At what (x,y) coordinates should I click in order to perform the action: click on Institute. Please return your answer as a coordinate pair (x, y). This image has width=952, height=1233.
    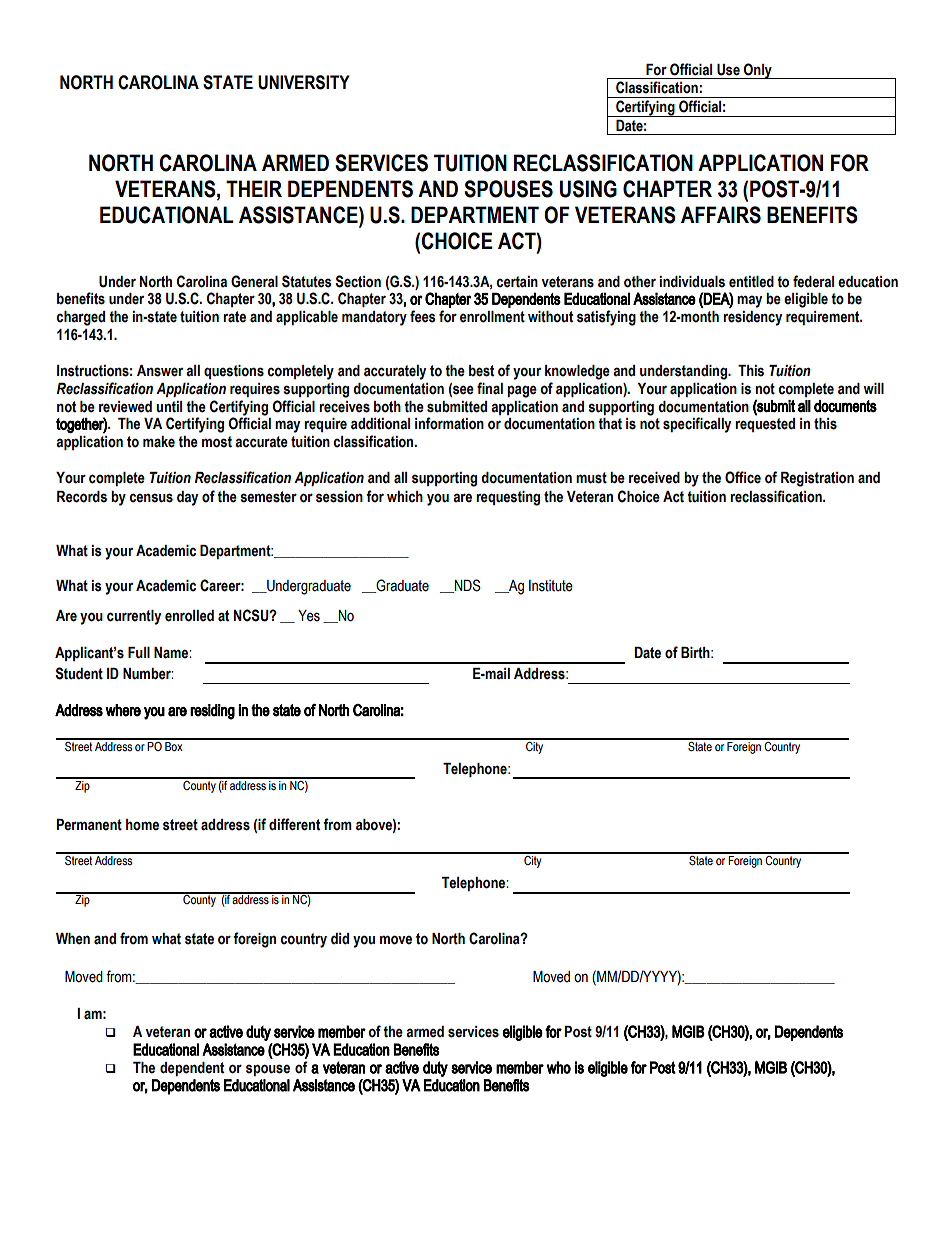
    Looking at the image, I should click on (551, 586).
